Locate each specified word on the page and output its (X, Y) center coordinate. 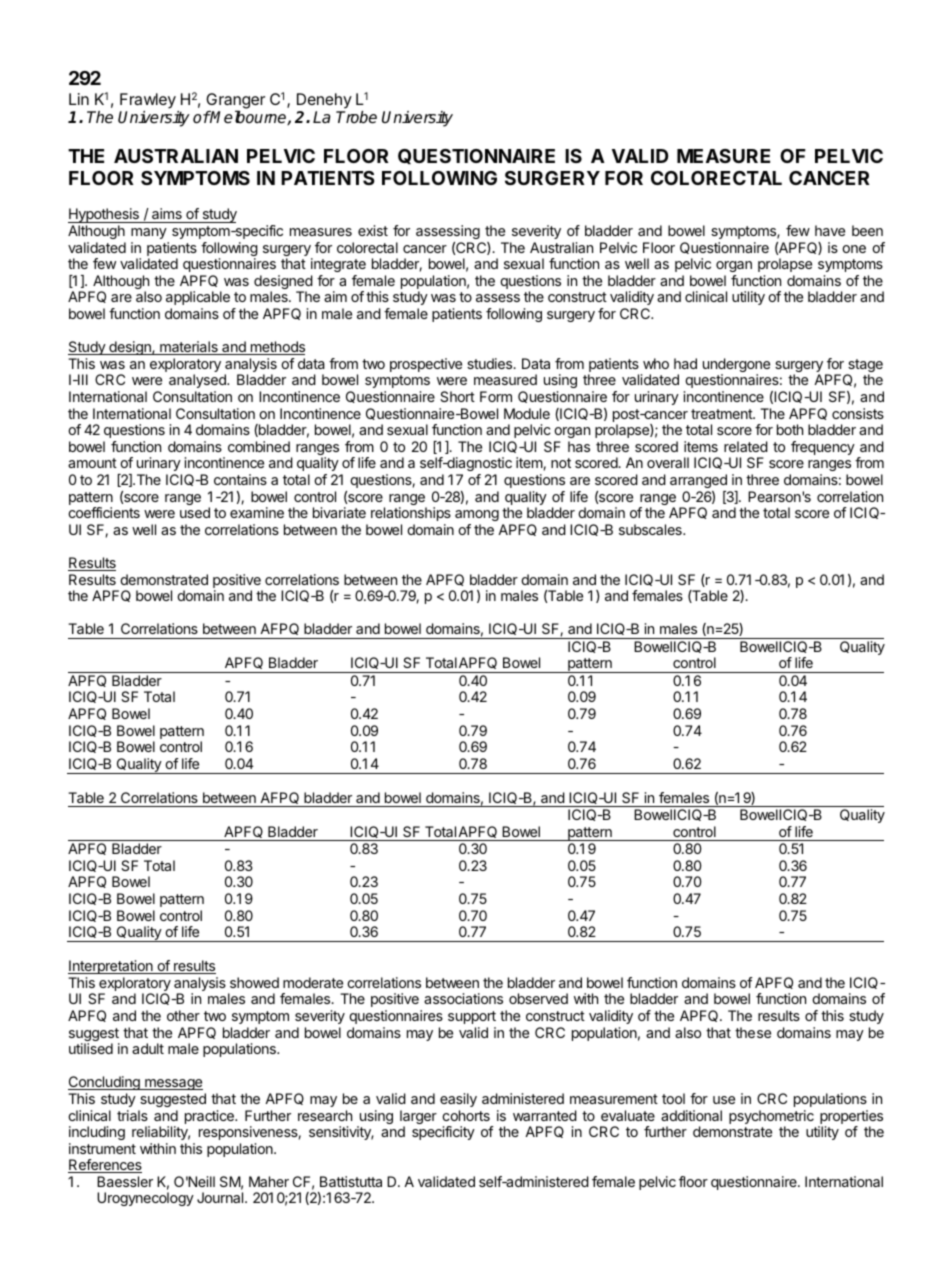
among (477, 515)
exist (373, 230)
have (830, 230)
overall (668, 462)
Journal (221, 1197)
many (149, 233)
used (195, 512)
